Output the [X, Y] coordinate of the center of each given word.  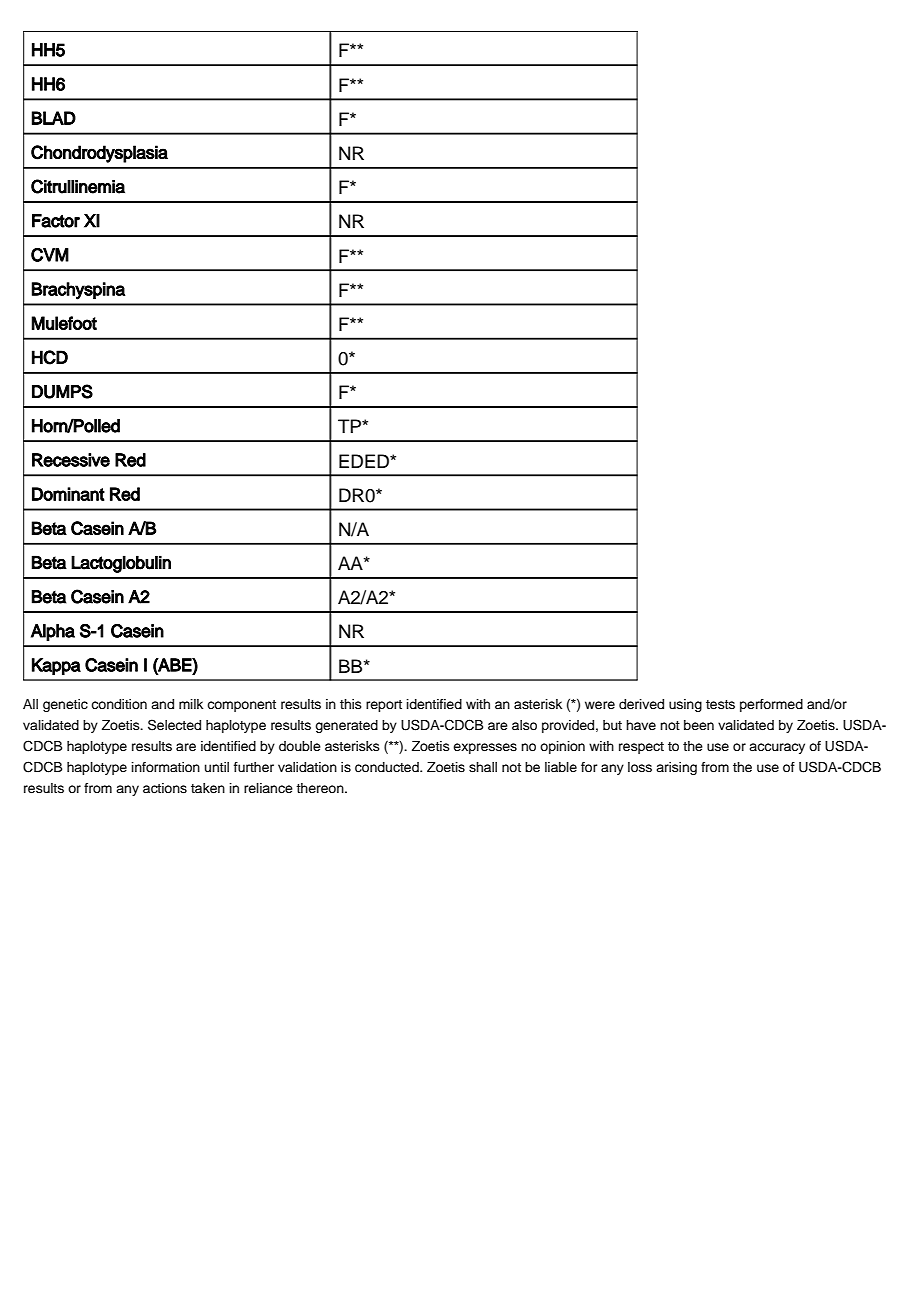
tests [720, 704]
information [166, 767]
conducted [388, 767]
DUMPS [62, 391]
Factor [56, 221]
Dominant [68, 494]
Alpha [53, 632]
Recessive [71, 460]
